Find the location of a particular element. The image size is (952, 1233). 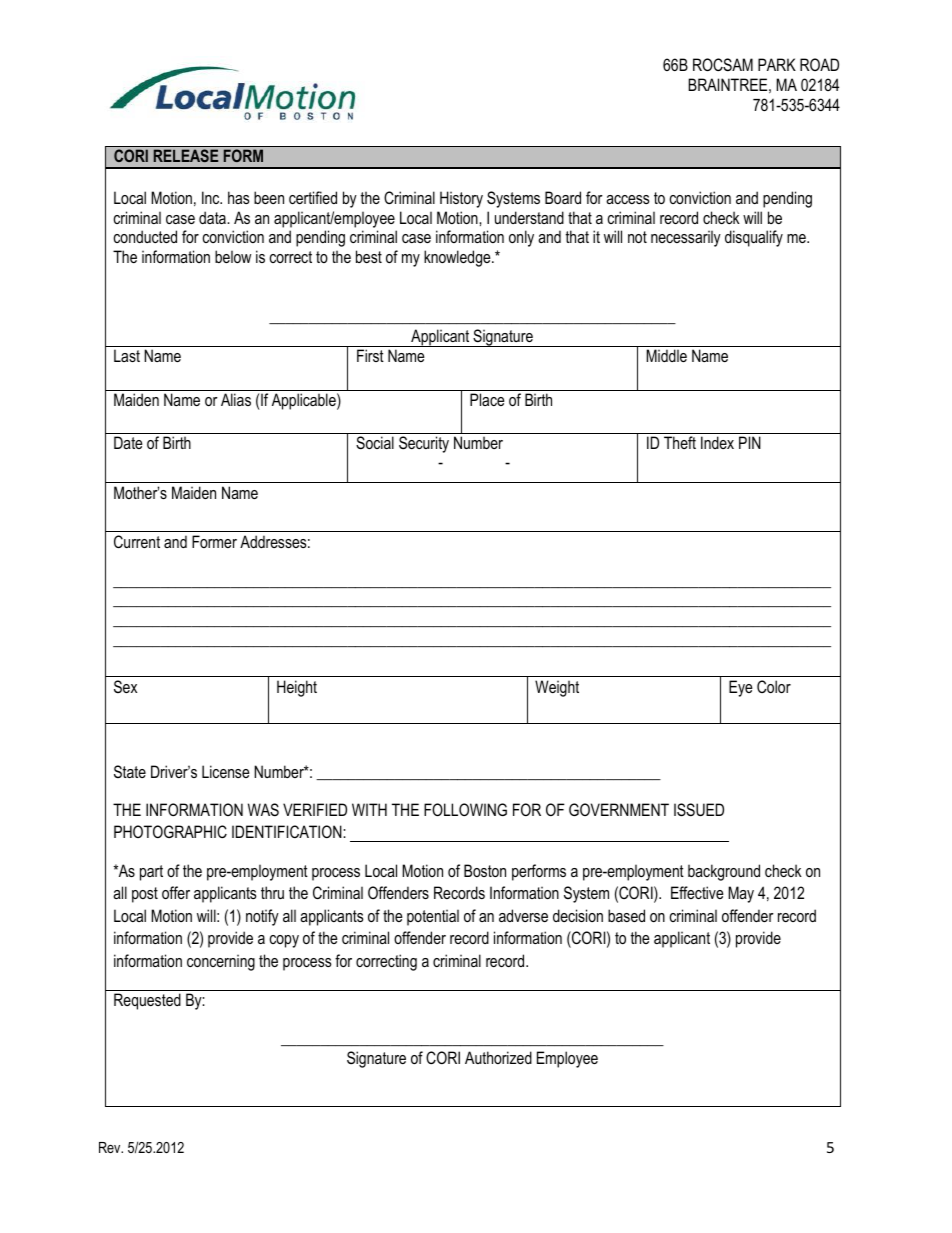

based is located at coordinates (626, 915).
